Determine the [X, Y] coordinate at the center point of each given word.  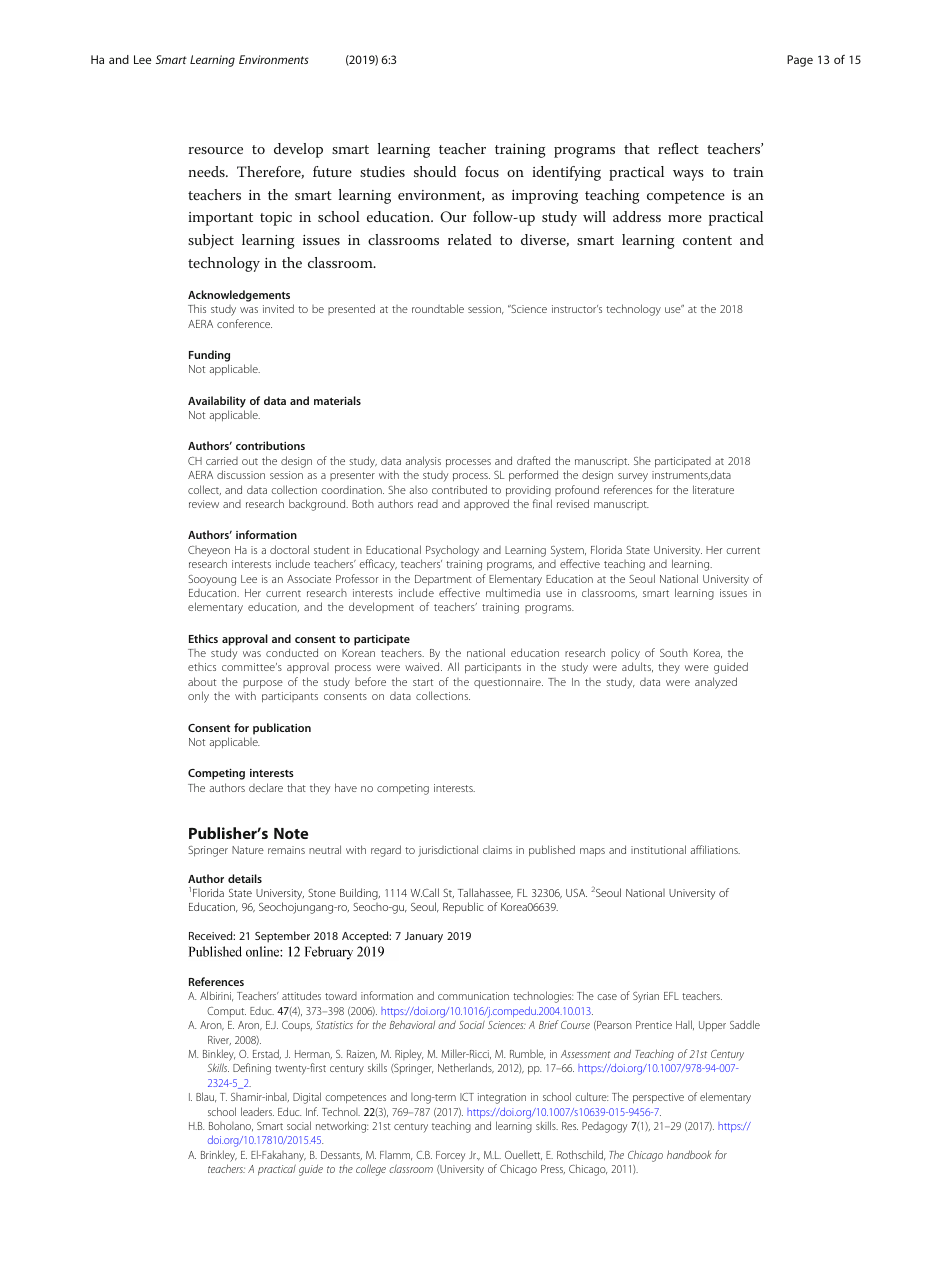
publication [282, 729]
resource [215, 150]
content [707, 240]
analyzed [716, 683]
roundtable [438, 308]
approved [486, 505]
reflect [678, 148]
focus [482, 171]
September [282, 937]
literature [713, 489]
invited [278, 308]
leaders [257, 1111]
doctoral [289, 549]
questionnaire [508, 683]
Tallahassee [485, 893]
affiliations [715, 849]
